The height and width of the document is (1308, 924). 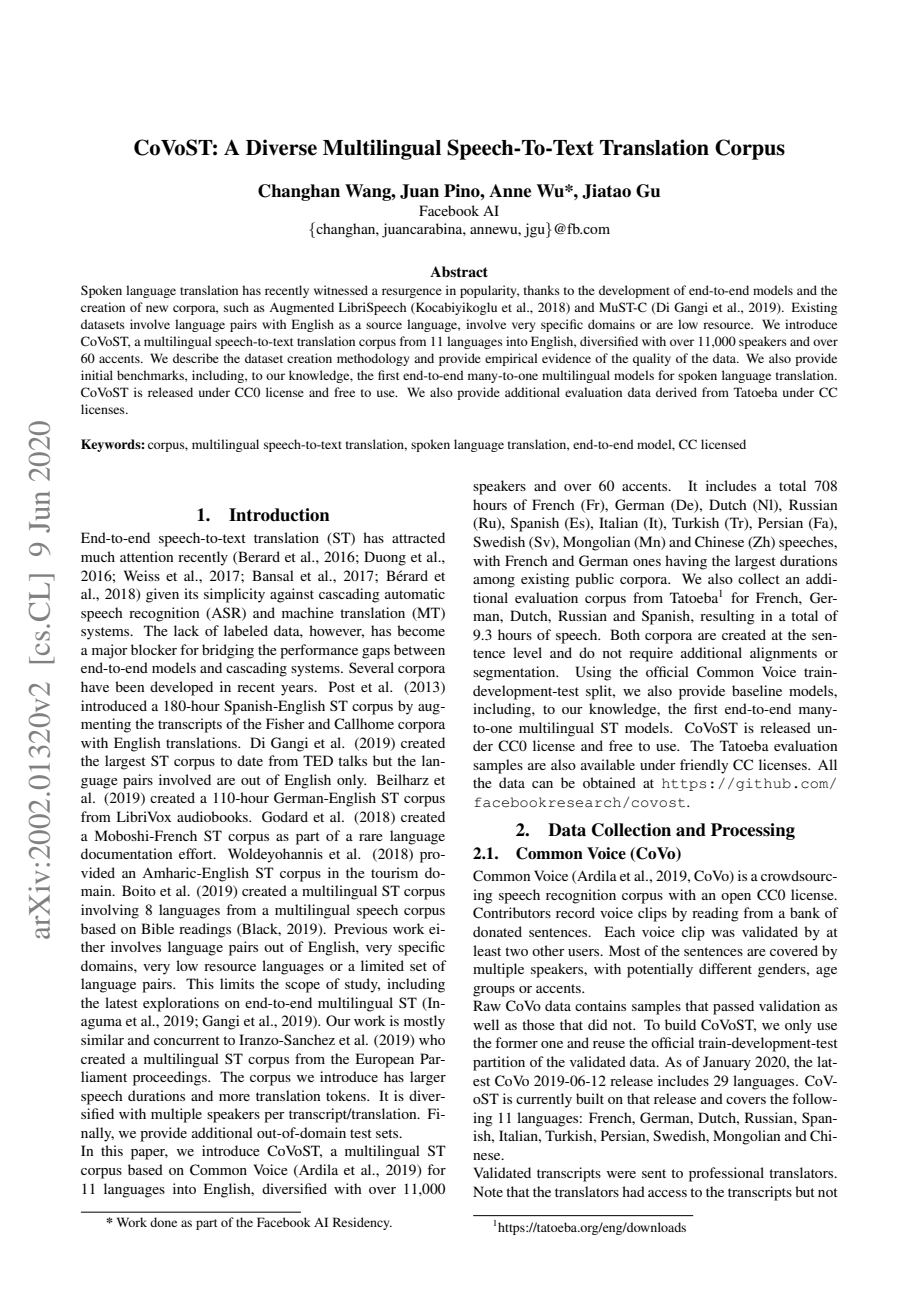 I want to click on developed, so click(x=181, y=688).
